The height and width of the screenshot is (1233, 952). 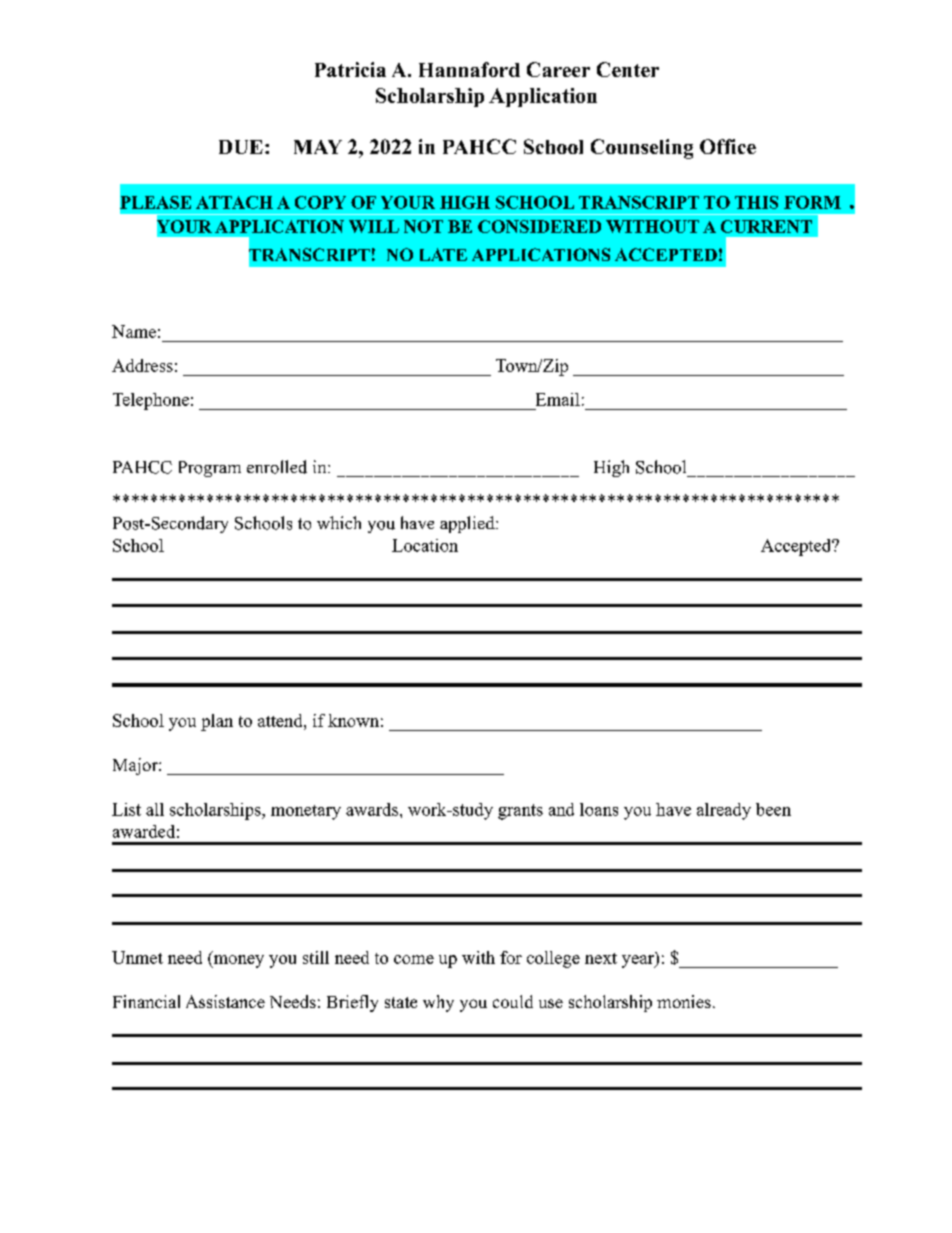 What do you see at coordinates (210, 469) in the screenshot?
I see `Program` at bounding box center [210, 469].
